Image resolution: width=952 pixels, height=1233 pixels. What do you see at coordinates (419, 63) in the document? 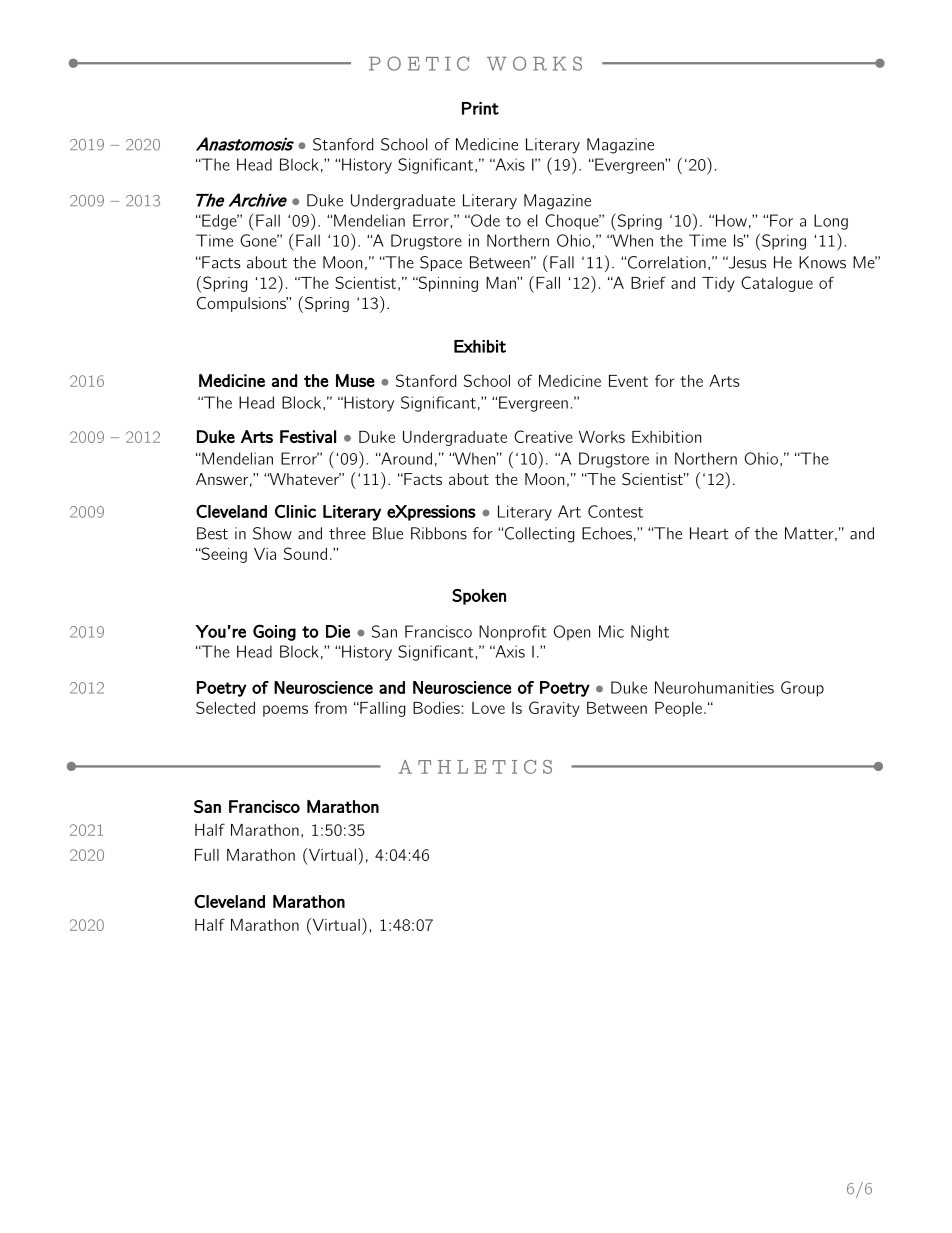
I see `POETIC` at bounding box center [419, 63].
